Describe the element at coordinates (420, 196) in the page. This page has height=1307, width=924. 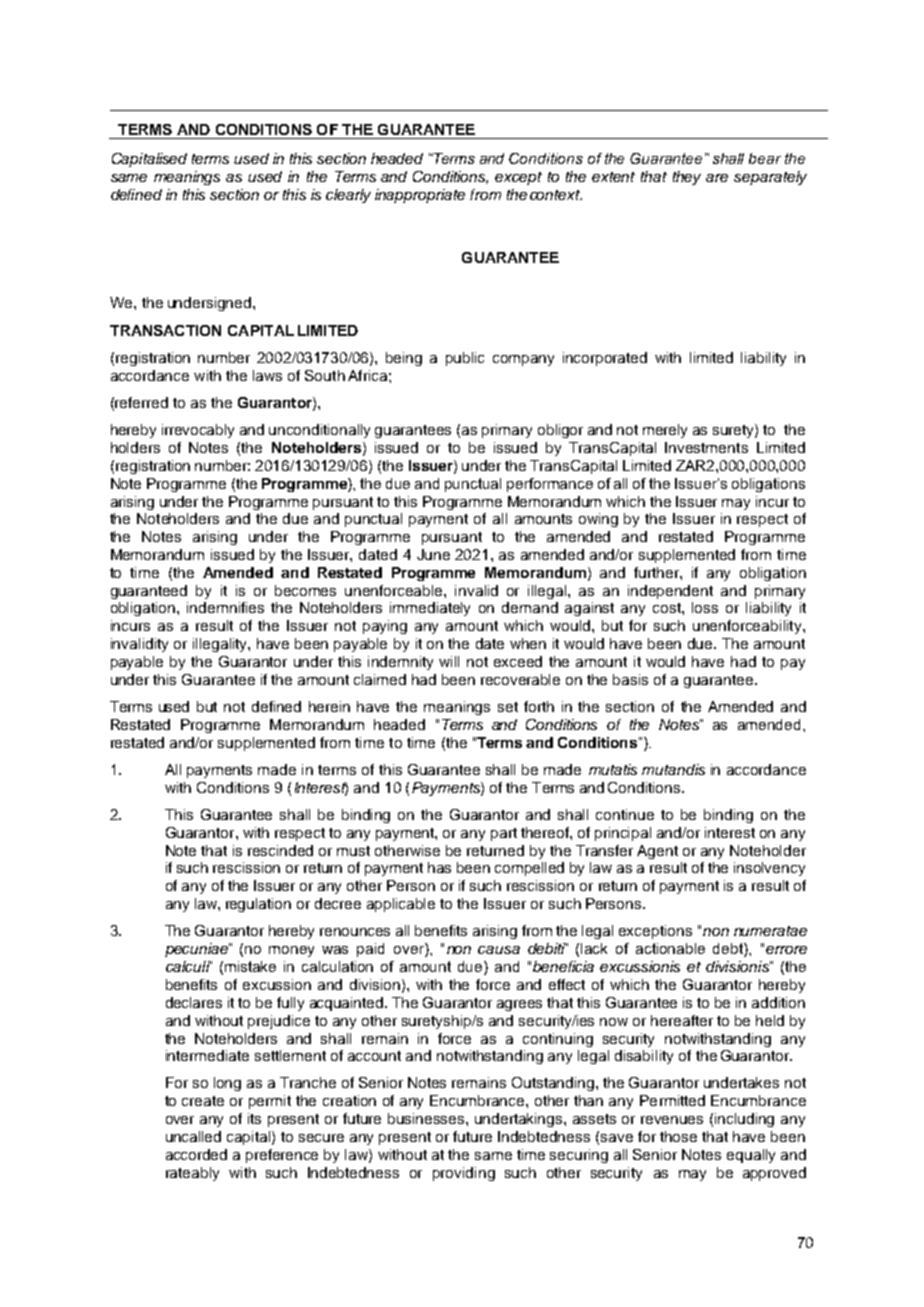
I see `inappropriate` at that location.
